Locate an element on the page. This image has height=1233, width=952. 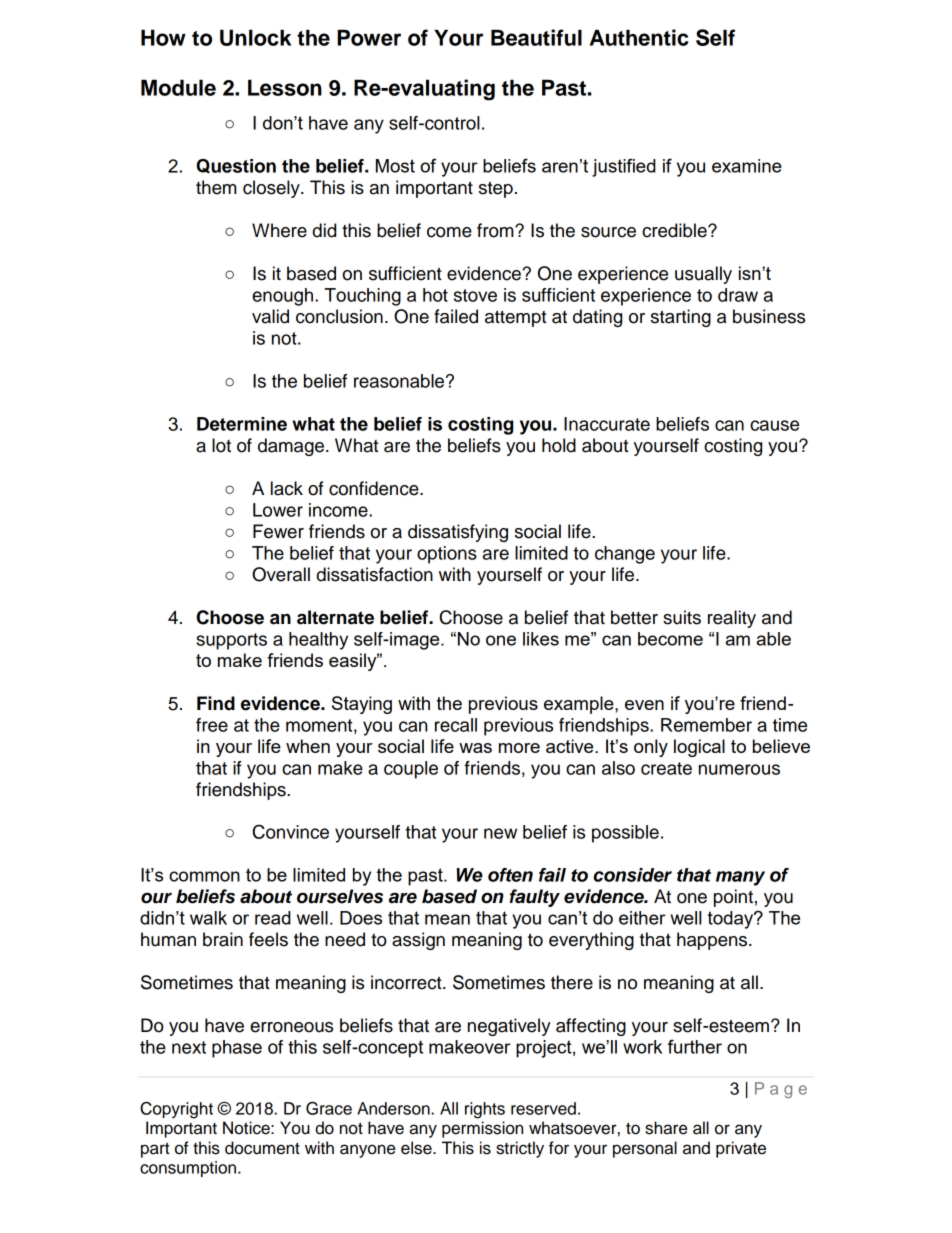
private is located at coordinates (741, 1149).
